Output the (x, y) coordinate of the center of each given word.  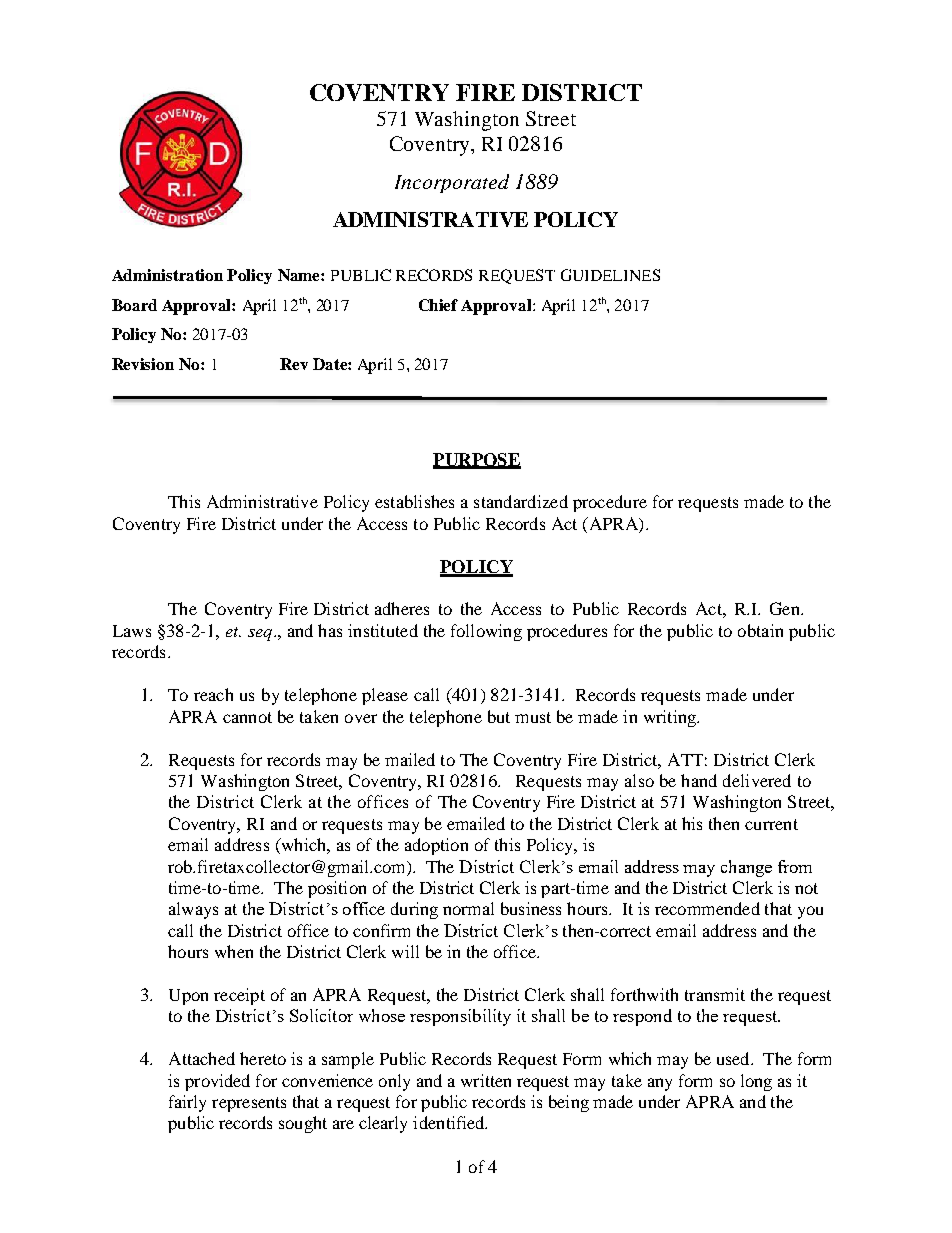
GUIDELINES (610, 275)
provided (217, 1082)
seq (261, 635)
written (486, 1080)
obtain (760, 630)
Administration (167, 275)
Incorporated (452, 183)
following (486, 632)
